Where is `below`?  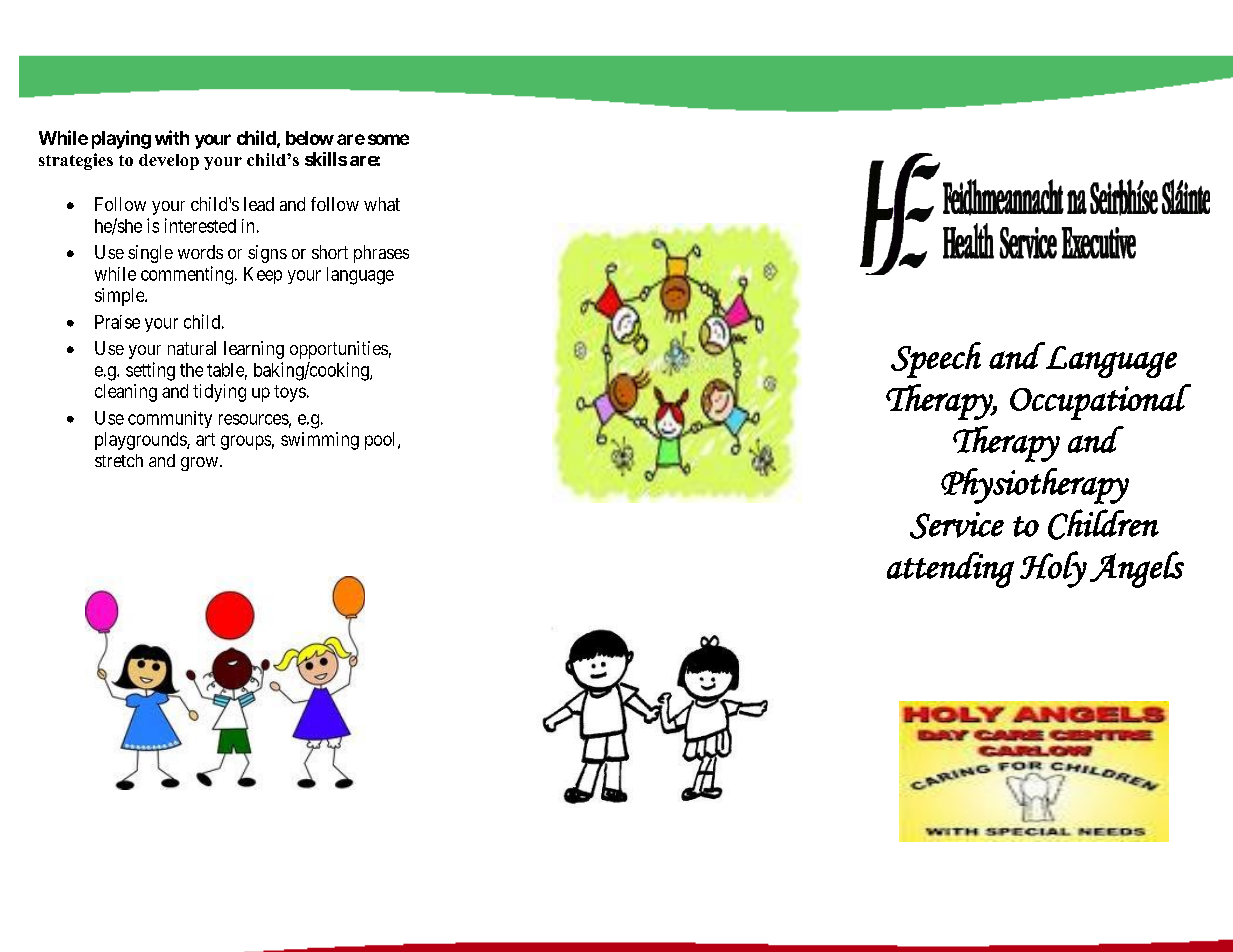
below is located at coordinates (310, 138).
